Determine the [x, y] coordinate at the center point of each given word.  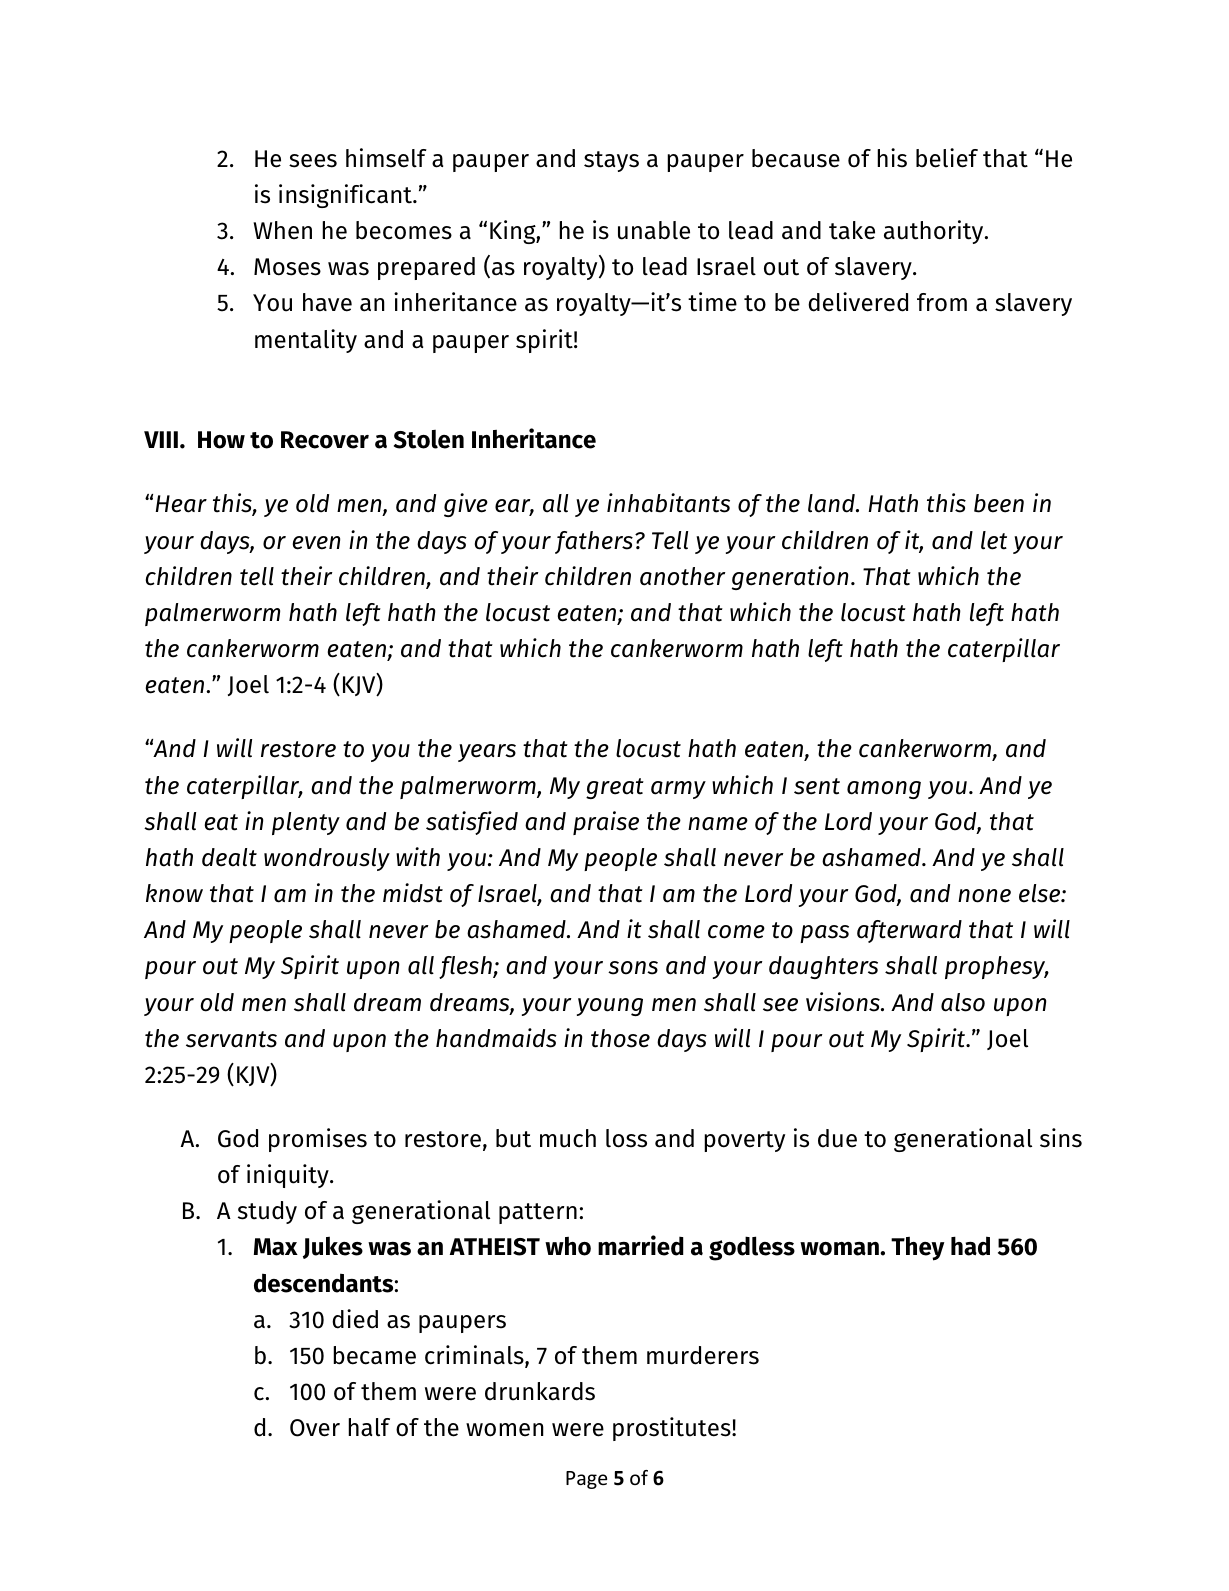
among [884, 790]
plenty [306, 823]
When [282, 230]
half [369, 1427]
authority [935, 232]
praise [606, 823]
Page [586, 1480]
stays [611, 161]
